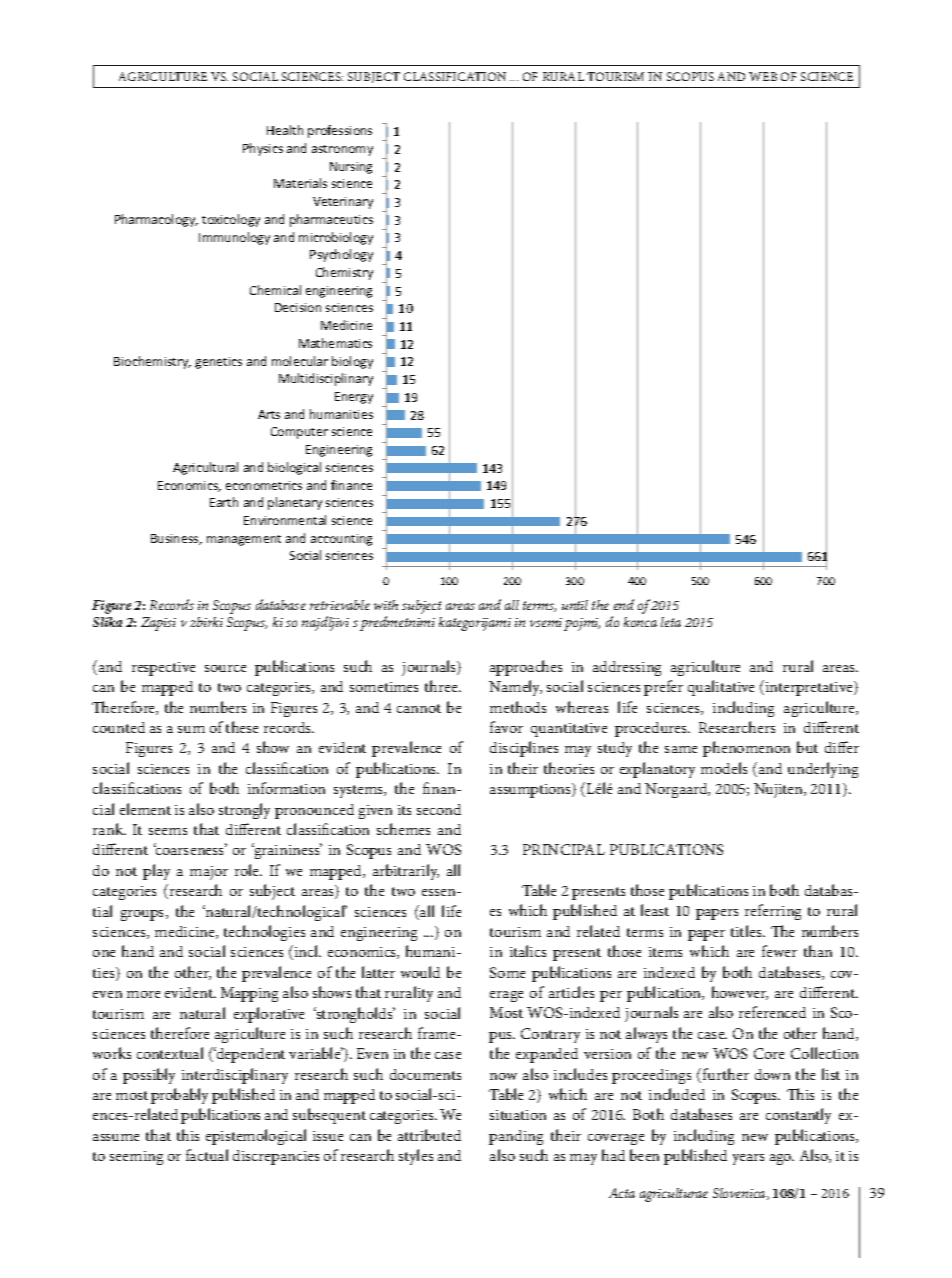 The image size is (952, 1278). Describe the element at coordinates (773, 912) in the screenshot. I see `referring` at that location.
